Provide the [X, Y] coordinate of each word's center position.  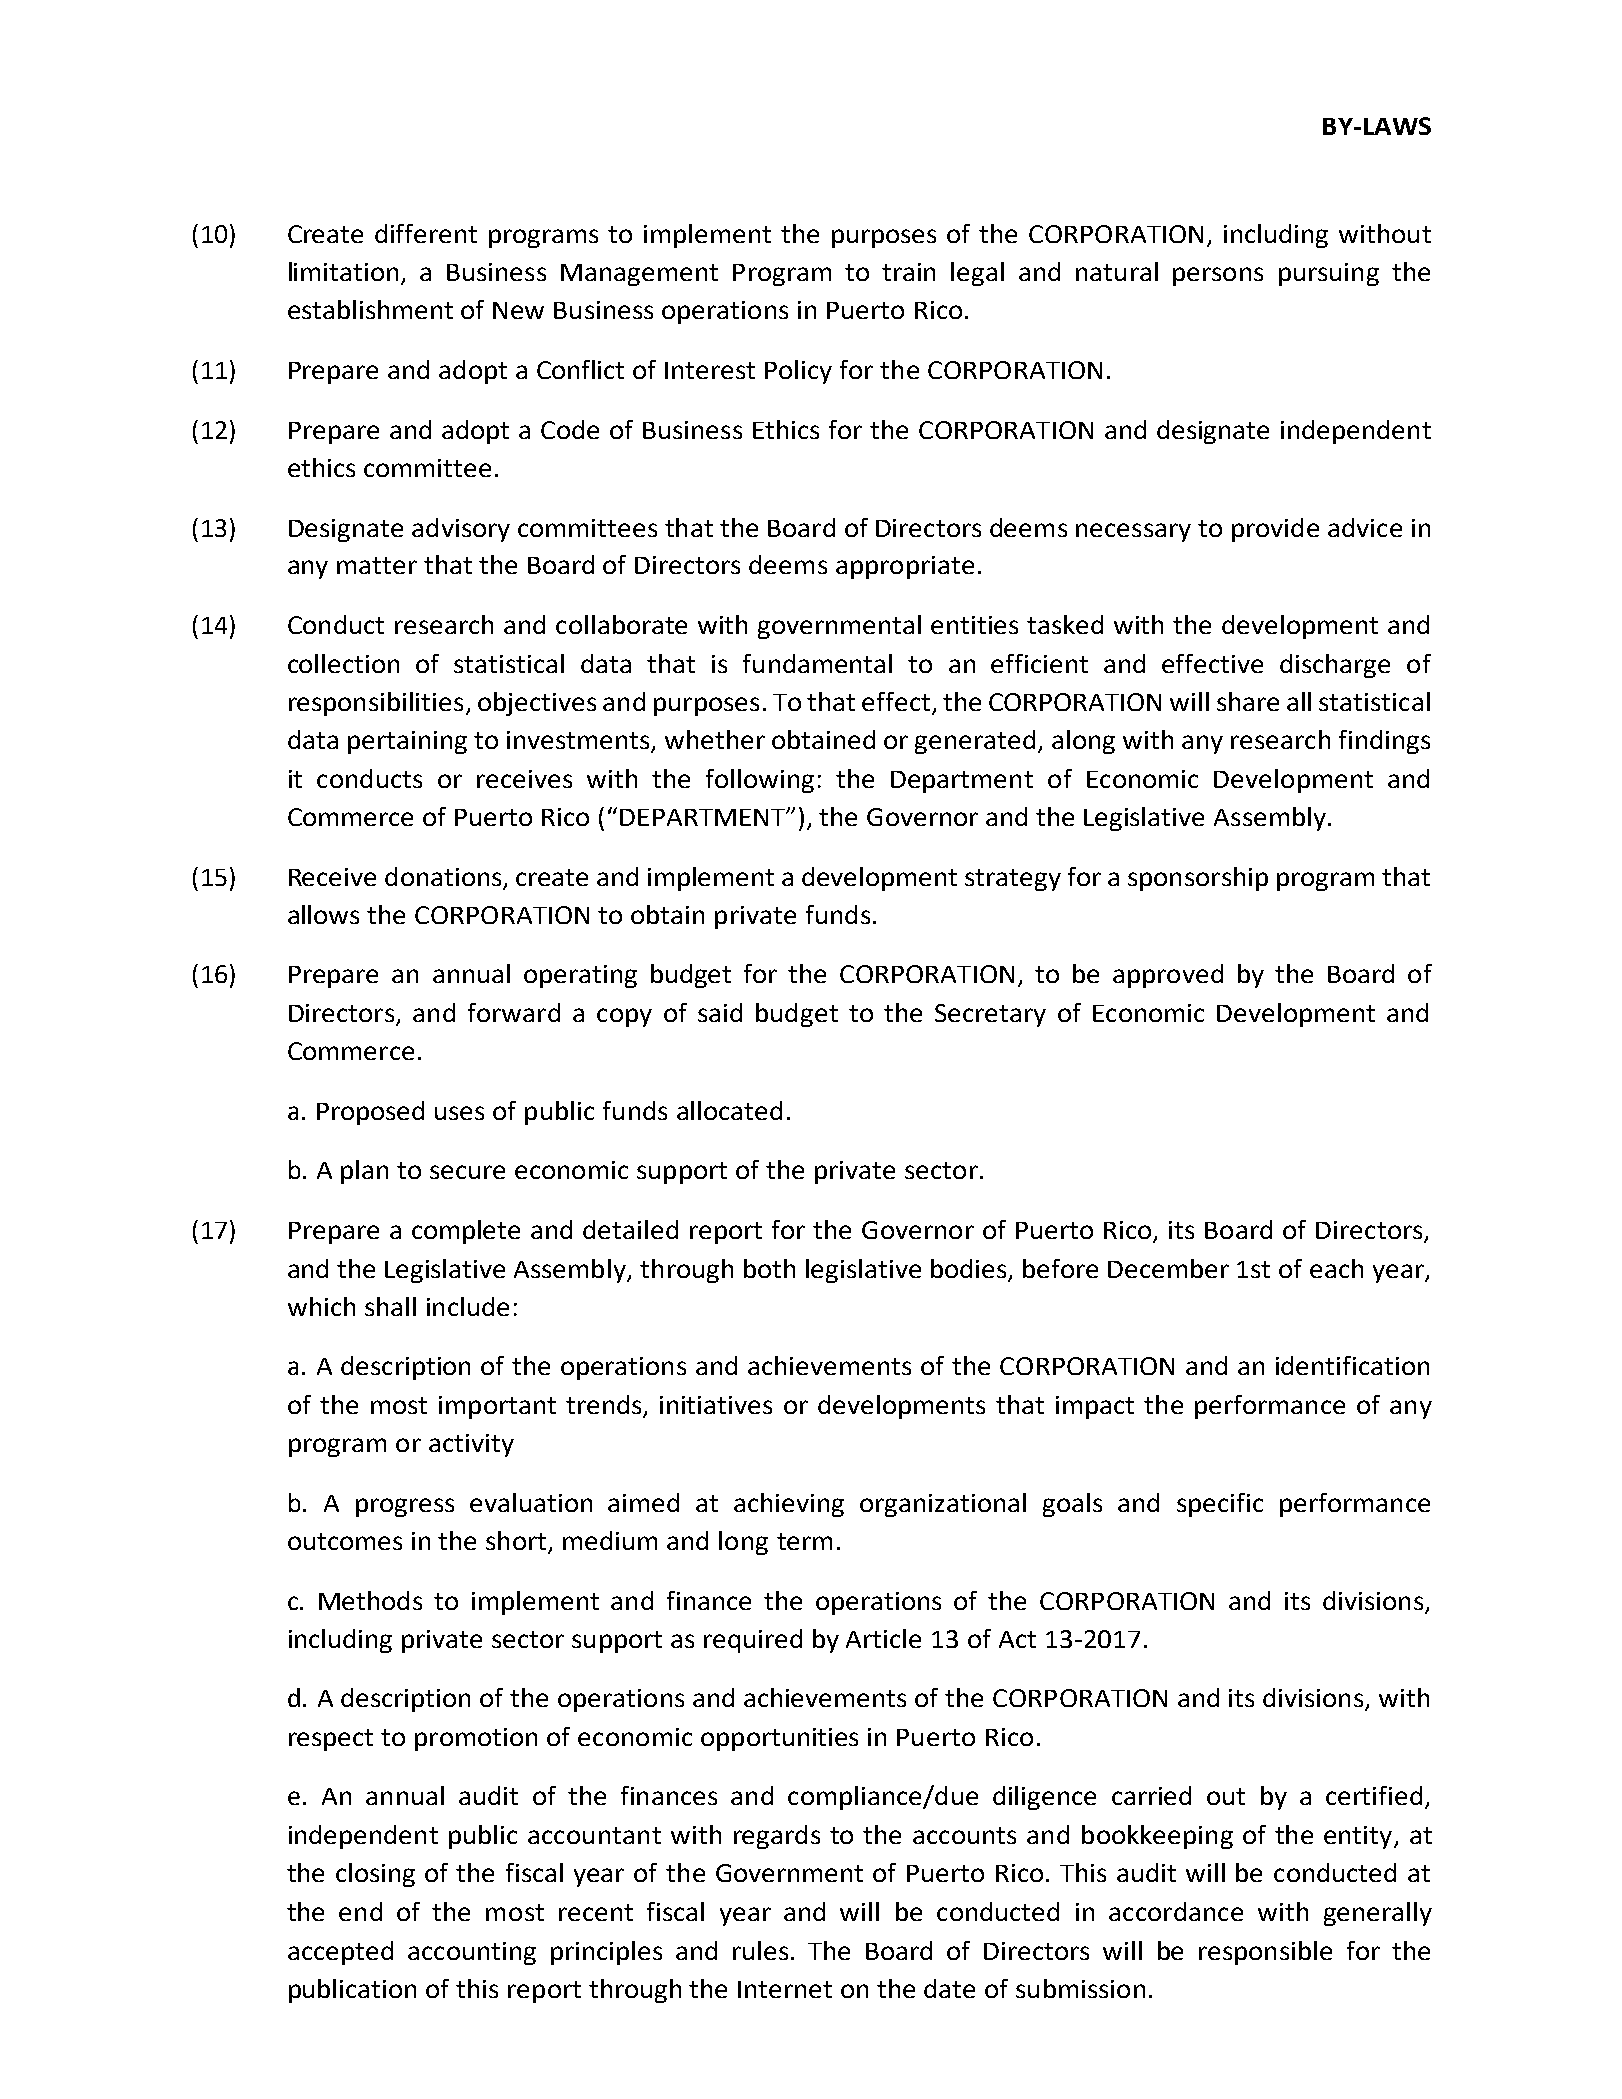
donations [444, 878]
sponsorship [1198, 879]
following [760, 781]
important [497, 1407]
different [426, 233]
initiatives [716, 1405]
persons [1218, 276]
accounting [472, 1953]
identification [1352, 1365]
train [908, 272]
